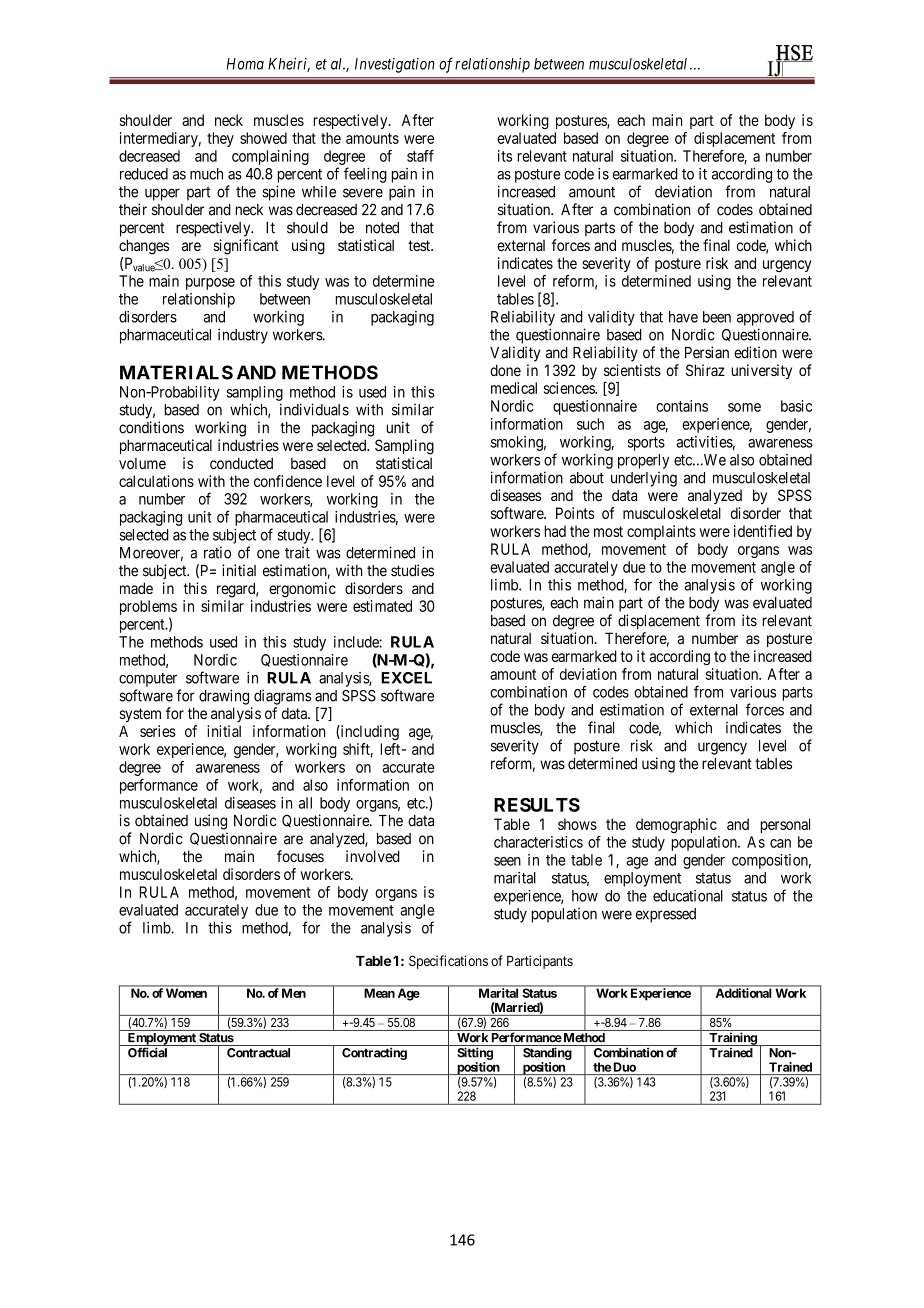 This image has height=1308, width=924. What do you see at coordinates (717, 317) in the image?
I see `been` at bounding box center [717, 317].
